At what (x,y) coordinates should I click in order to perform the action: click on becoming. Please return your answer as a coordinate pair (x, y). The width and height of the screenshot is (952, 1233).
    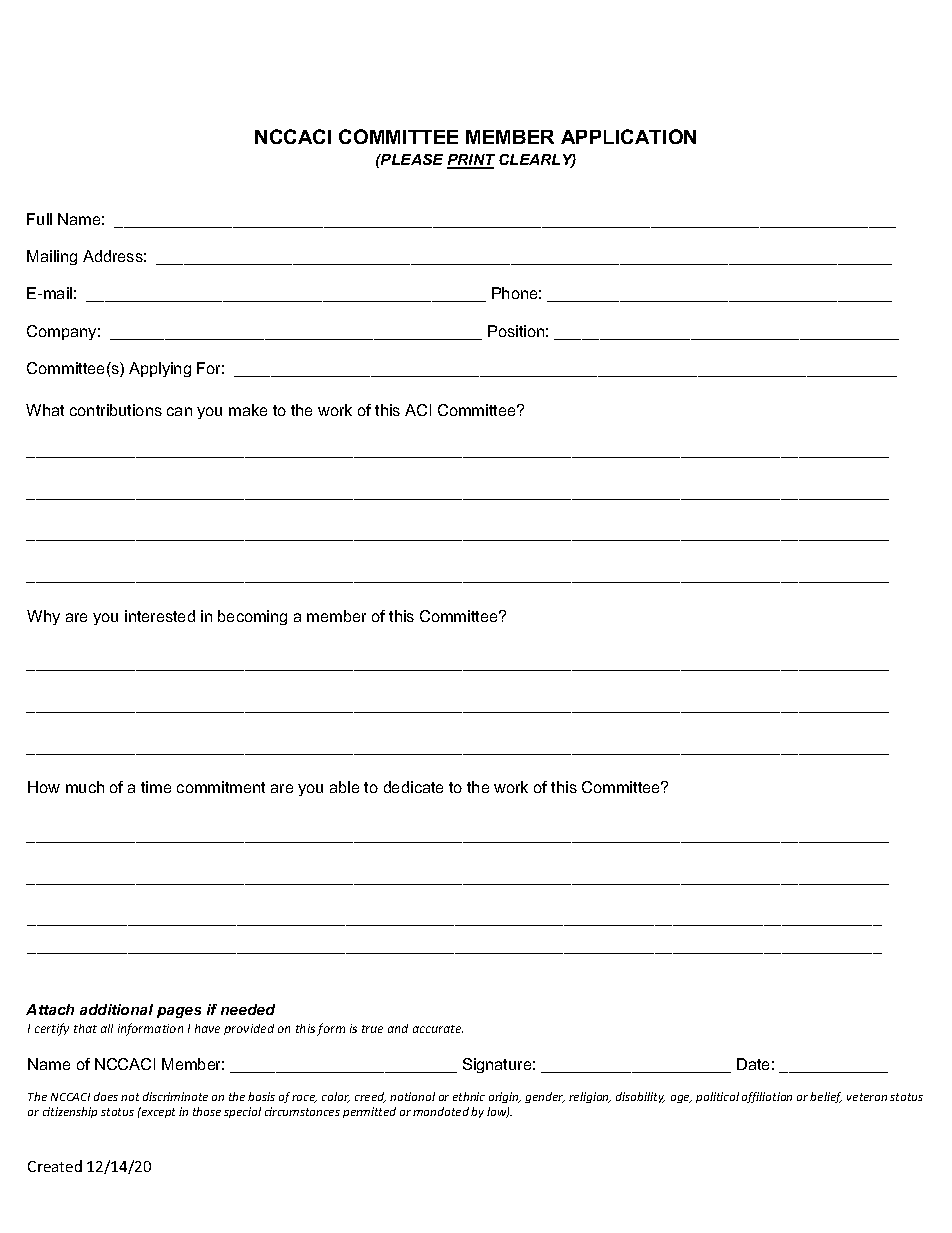
    Looking at the image, I should click on (252, 617).
